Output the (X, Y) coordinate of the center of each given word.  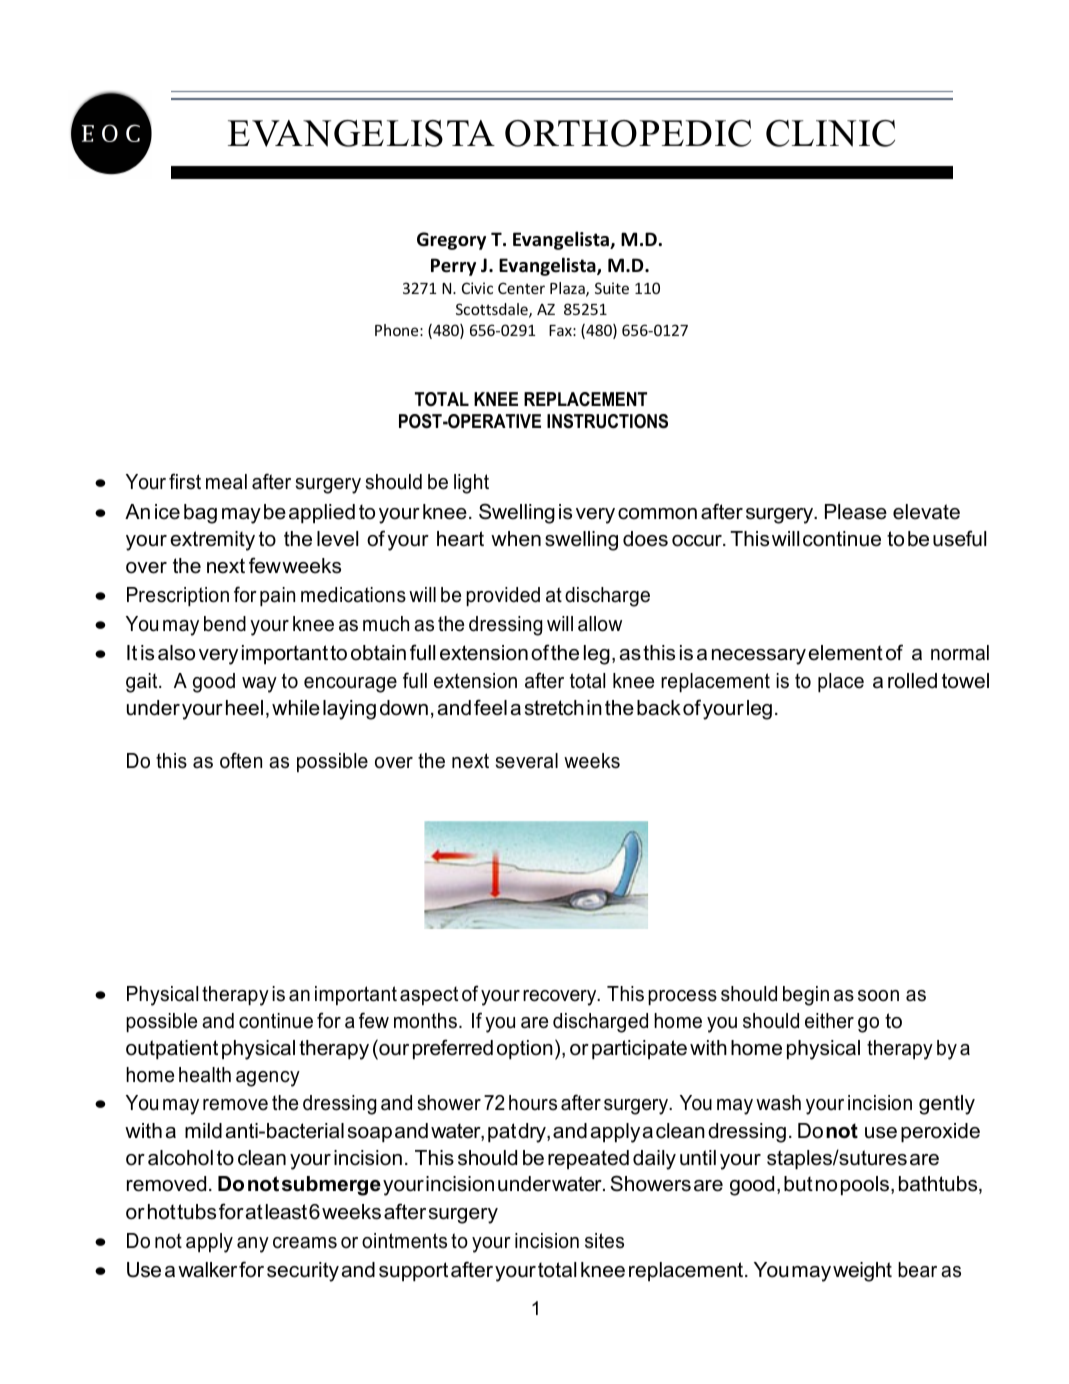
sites (604, 1241)
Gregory (451, 241)
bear (917, 1270)
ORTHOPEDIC (628, 133)
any (253, 1245)
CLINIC (830, 133)
